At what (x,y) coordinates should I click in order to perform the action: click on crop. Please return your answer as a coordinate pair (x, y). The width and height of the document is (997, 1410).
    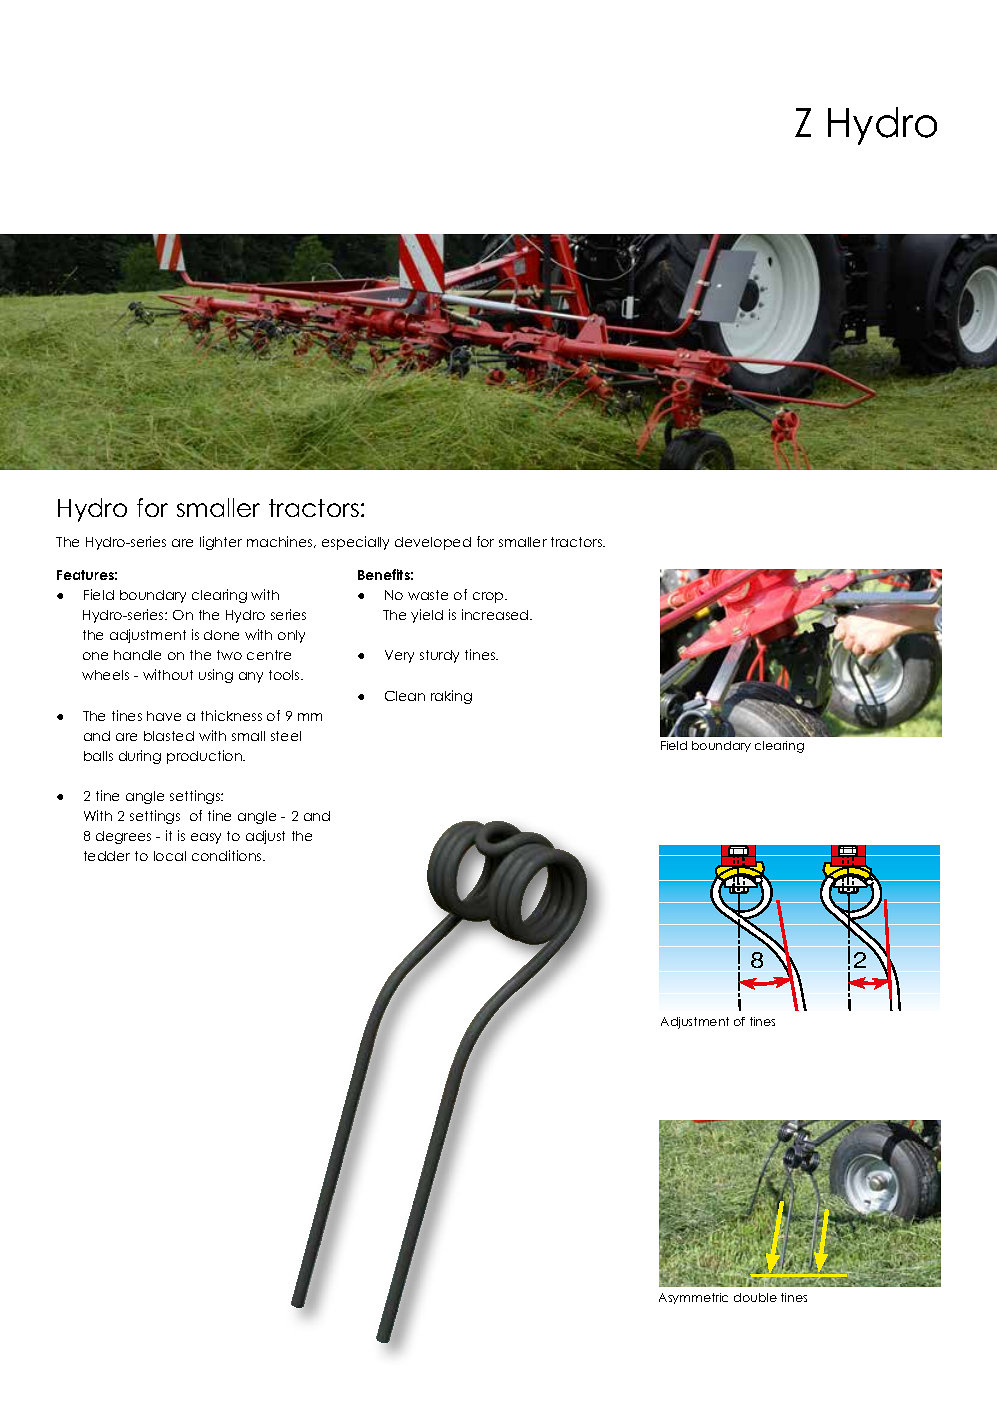
    Looking at the image, I should click on (489, 597).
